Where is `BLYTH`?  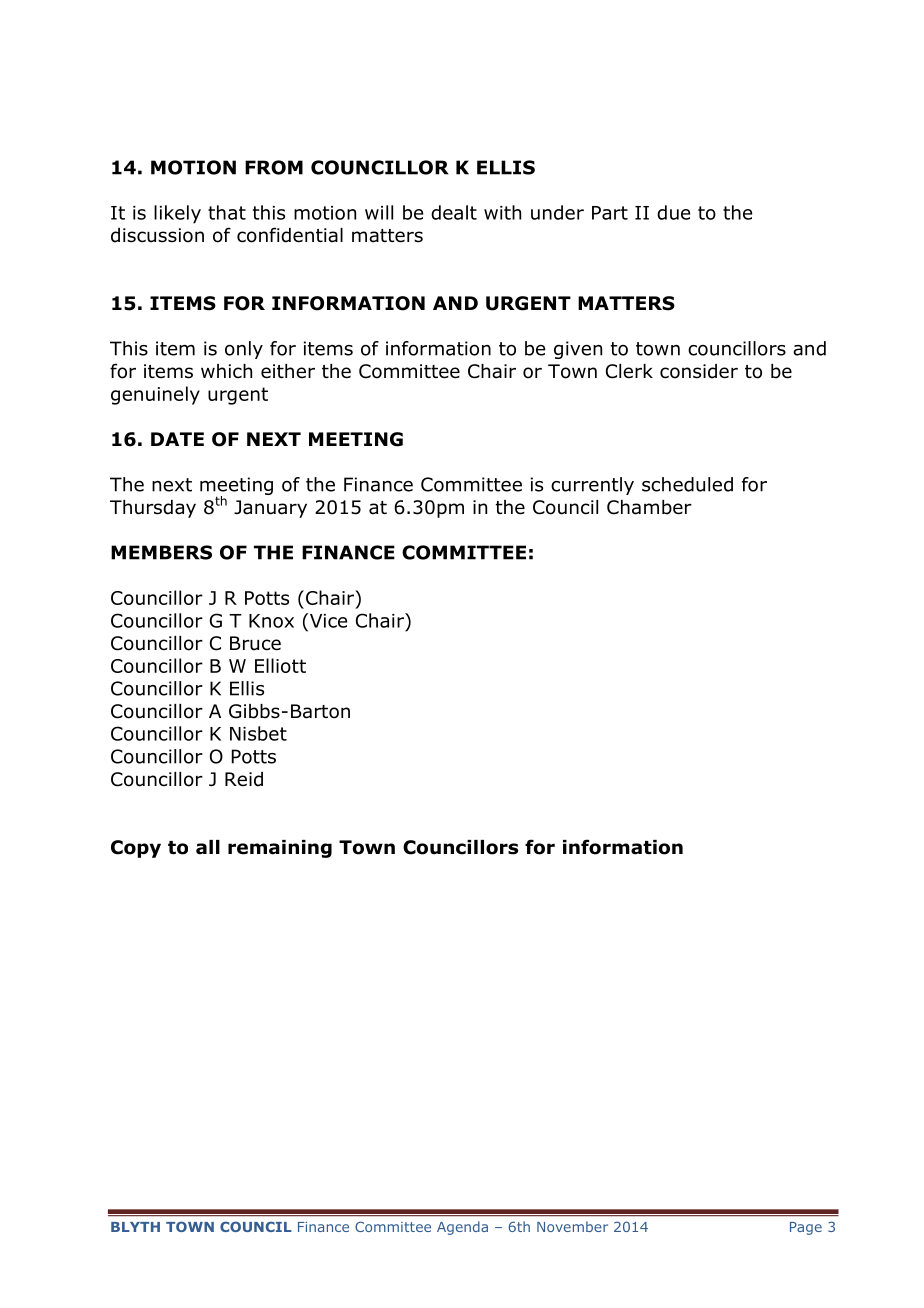
BLYTH is located at coordinates (135, 1227).
